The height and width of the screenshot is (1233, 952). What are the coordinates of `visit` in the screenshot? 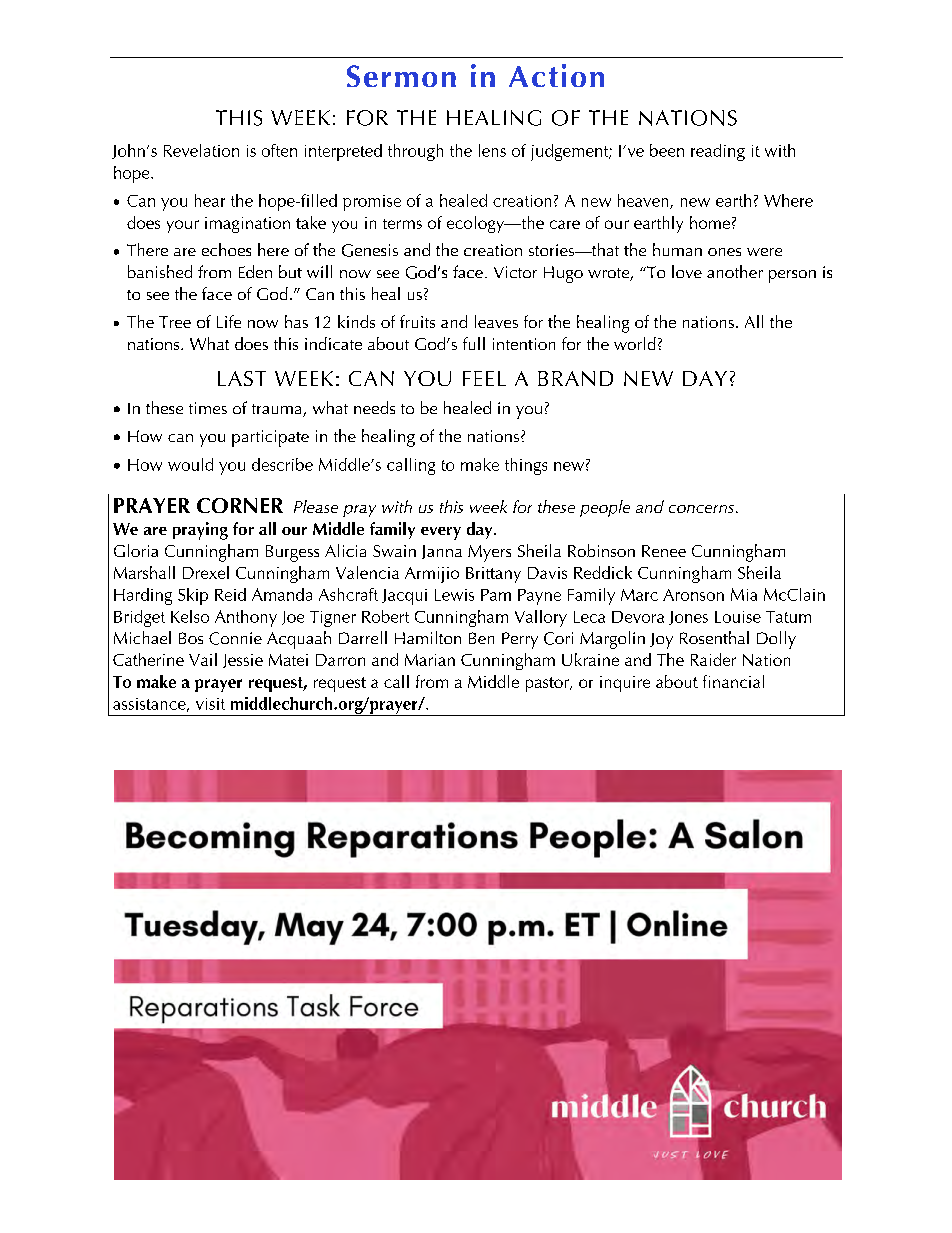 It's located at (210, 704).
